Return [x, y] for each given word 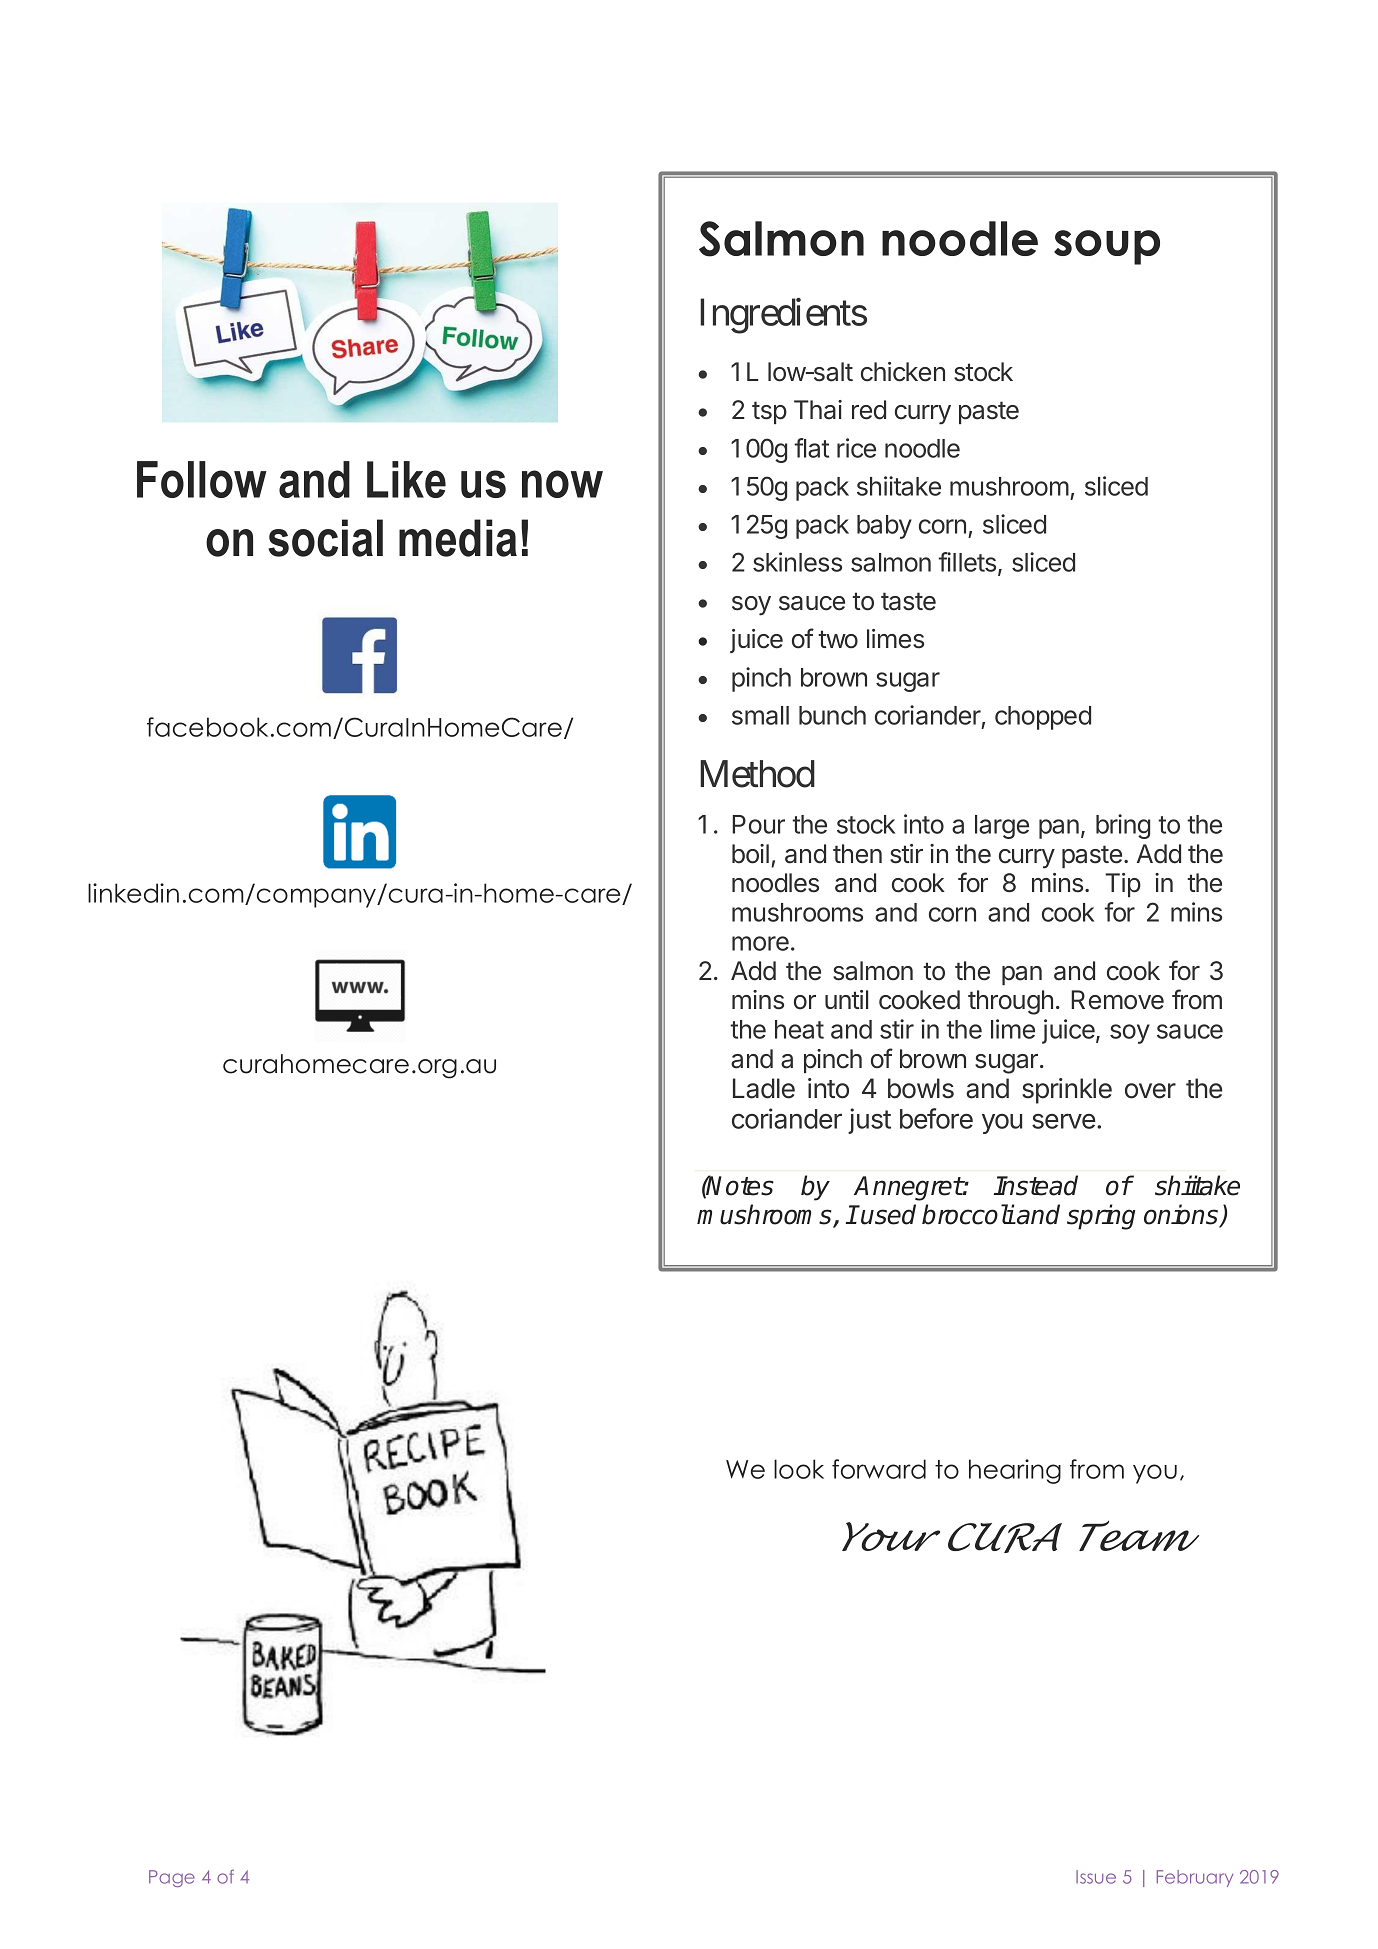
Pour [758, 824]
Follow [202, 479]
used [887, 1214]
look [799, 1469]
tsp [769, 412]
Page [172, 1878]
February [1195, 1878]
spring [1101, 1217]
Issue [1096, 1877]
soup [1107, 247]
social [325, 538]
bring [1123, 826]
